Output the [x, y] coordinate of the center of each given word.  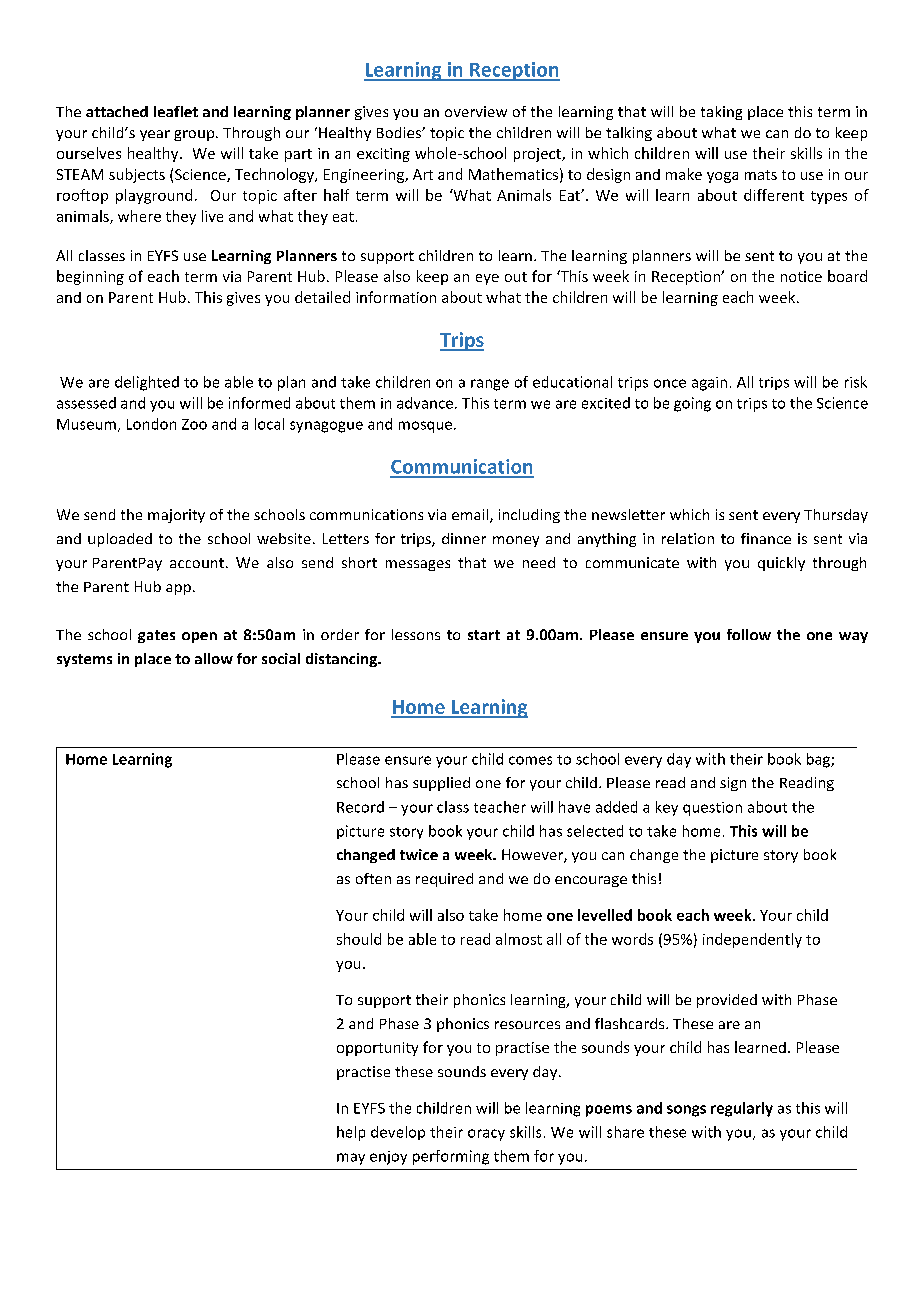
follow [749, 634]
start [484, 635]
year [155, 135]
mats [761, 175]
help [351, 1133]
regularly [742, 1109]
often [373, 878]
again [709, 384]
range [490, 385]
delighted [147, 383]
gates [156, 636]
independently [752, 940]
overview [476, 111]
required [444, 880]
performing [451, 1157]
